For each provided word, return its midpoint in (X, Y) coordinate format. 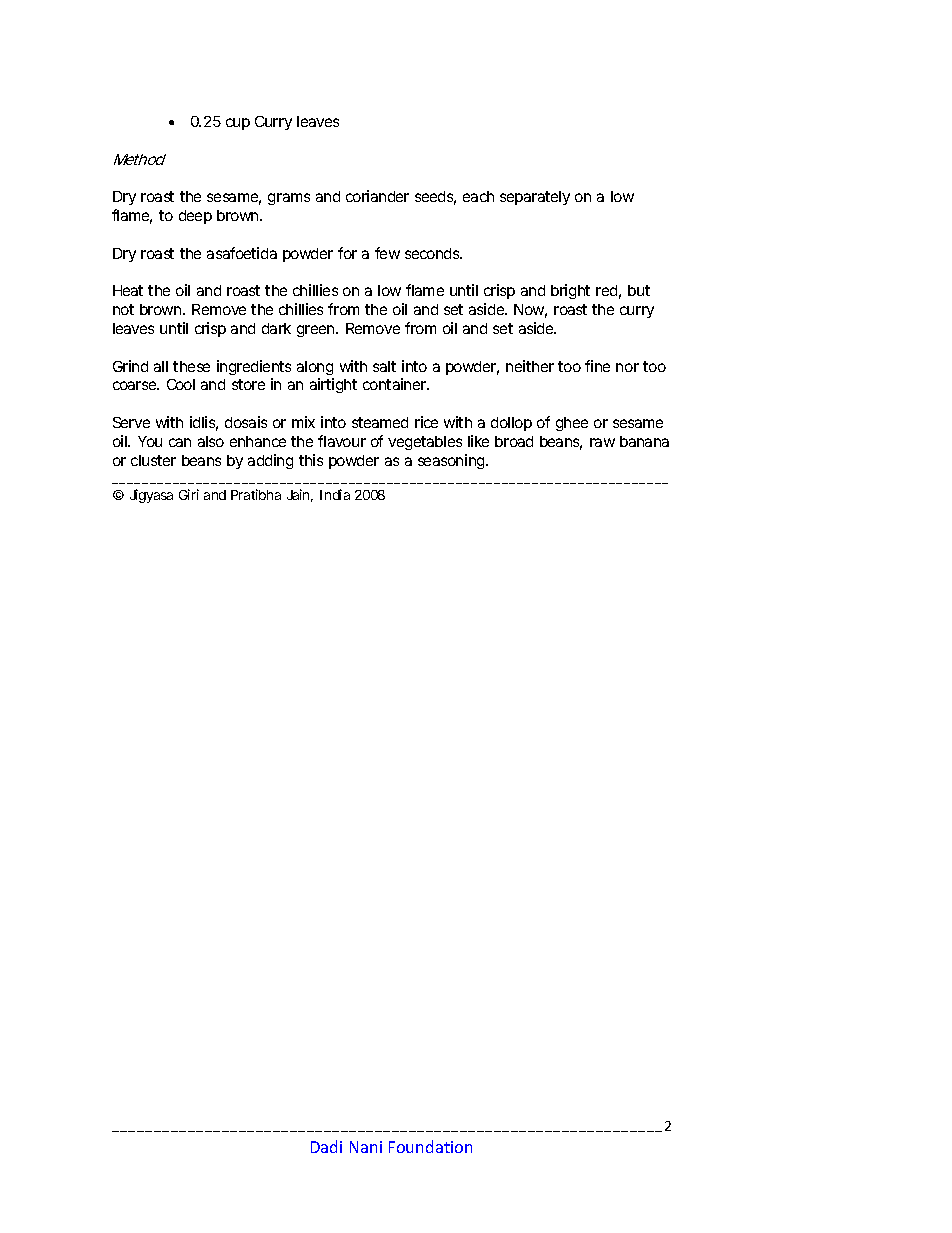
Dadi (326, 1146)
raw (602, 442)
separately (535, 198)
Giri (189, 494)
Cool (181, 384)
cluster (153, 460)
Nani (366, 1147)
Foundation (430, 1146)
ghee (572, 424)
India (335, 494)
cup (238, 124)
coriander (377, 196)
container (396, 384)
